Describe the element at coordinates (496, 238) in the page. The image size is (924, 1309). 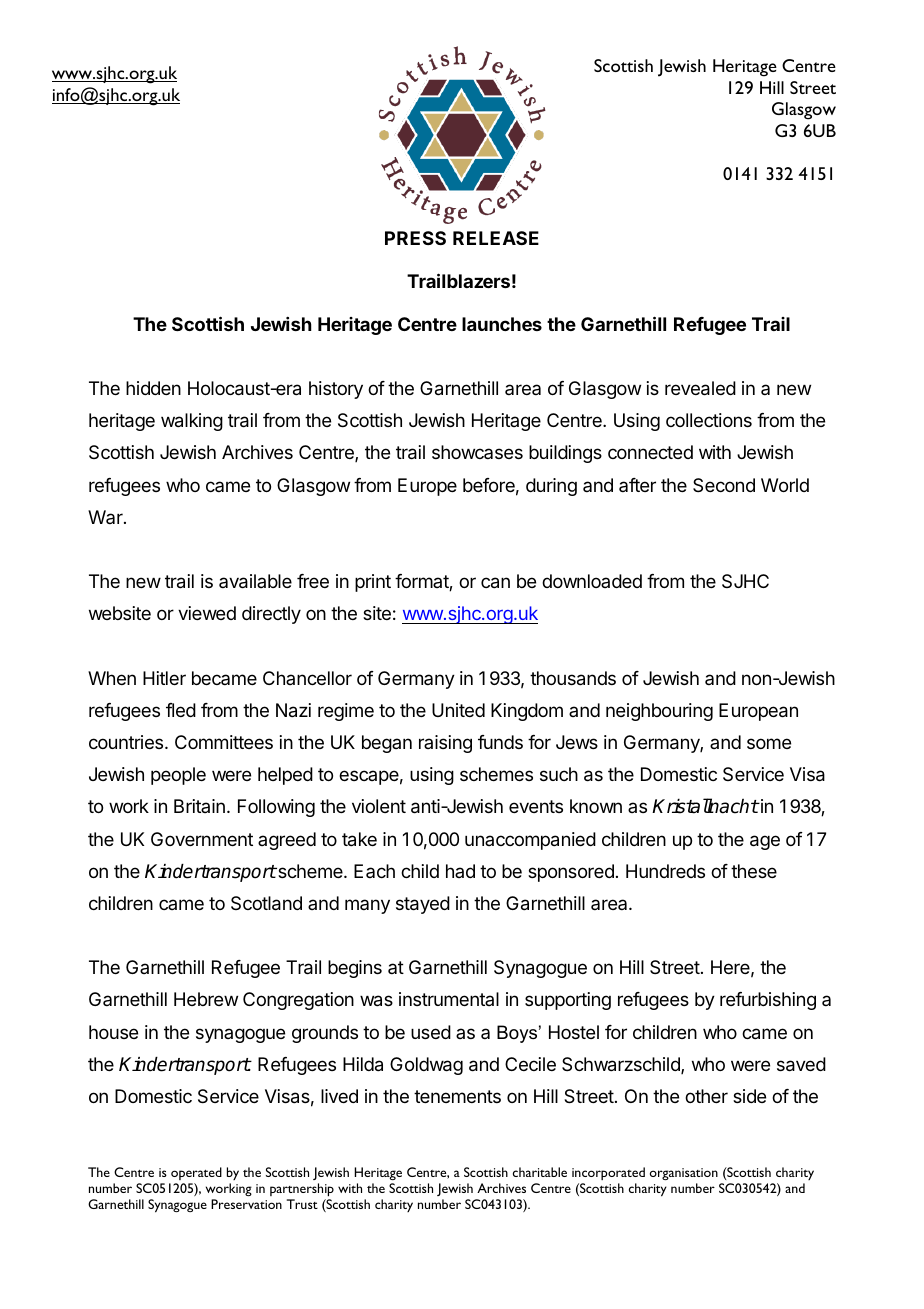
I see `RELEASE` at that location.
